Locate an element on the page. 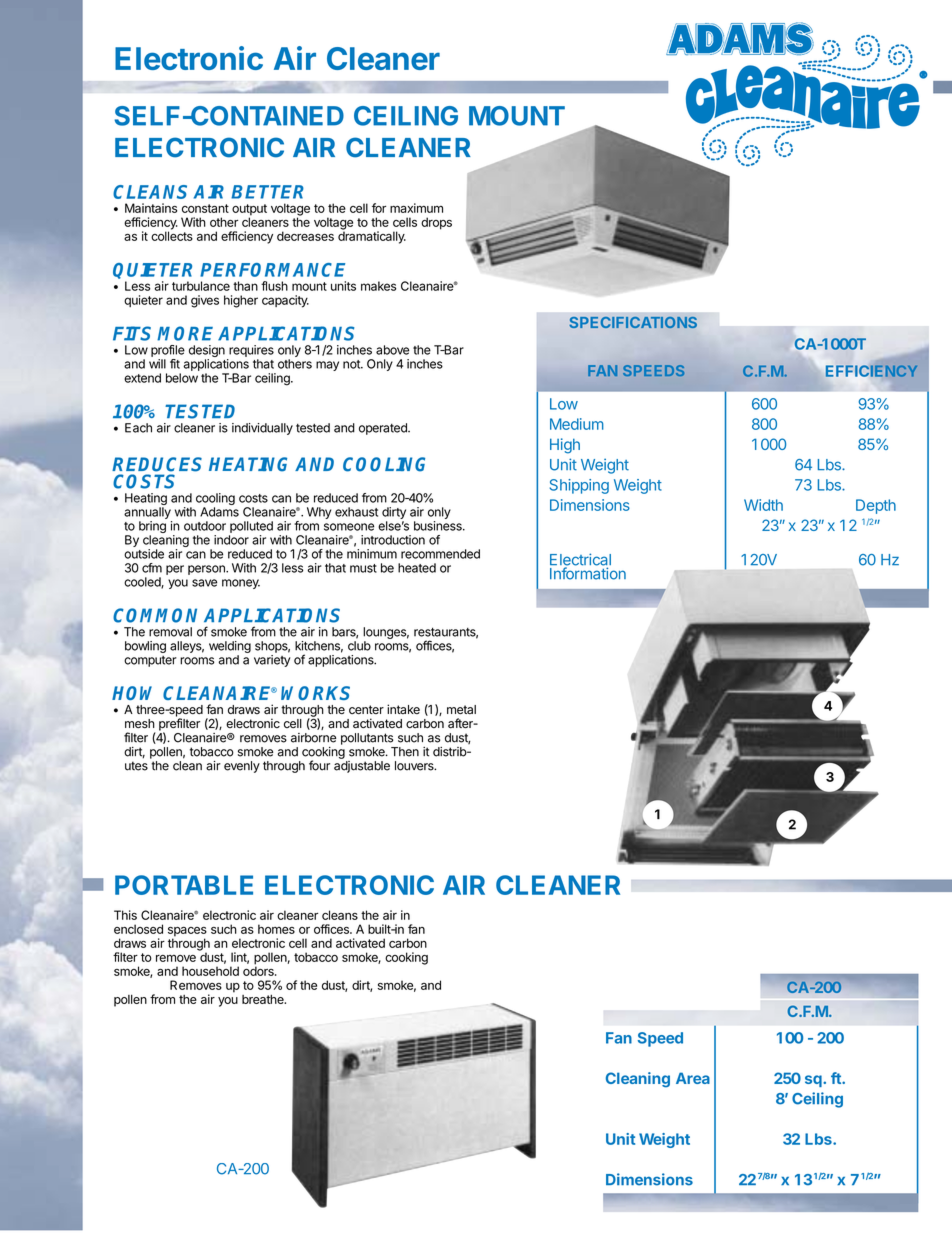  odors is located at coordinates (259, 970).
